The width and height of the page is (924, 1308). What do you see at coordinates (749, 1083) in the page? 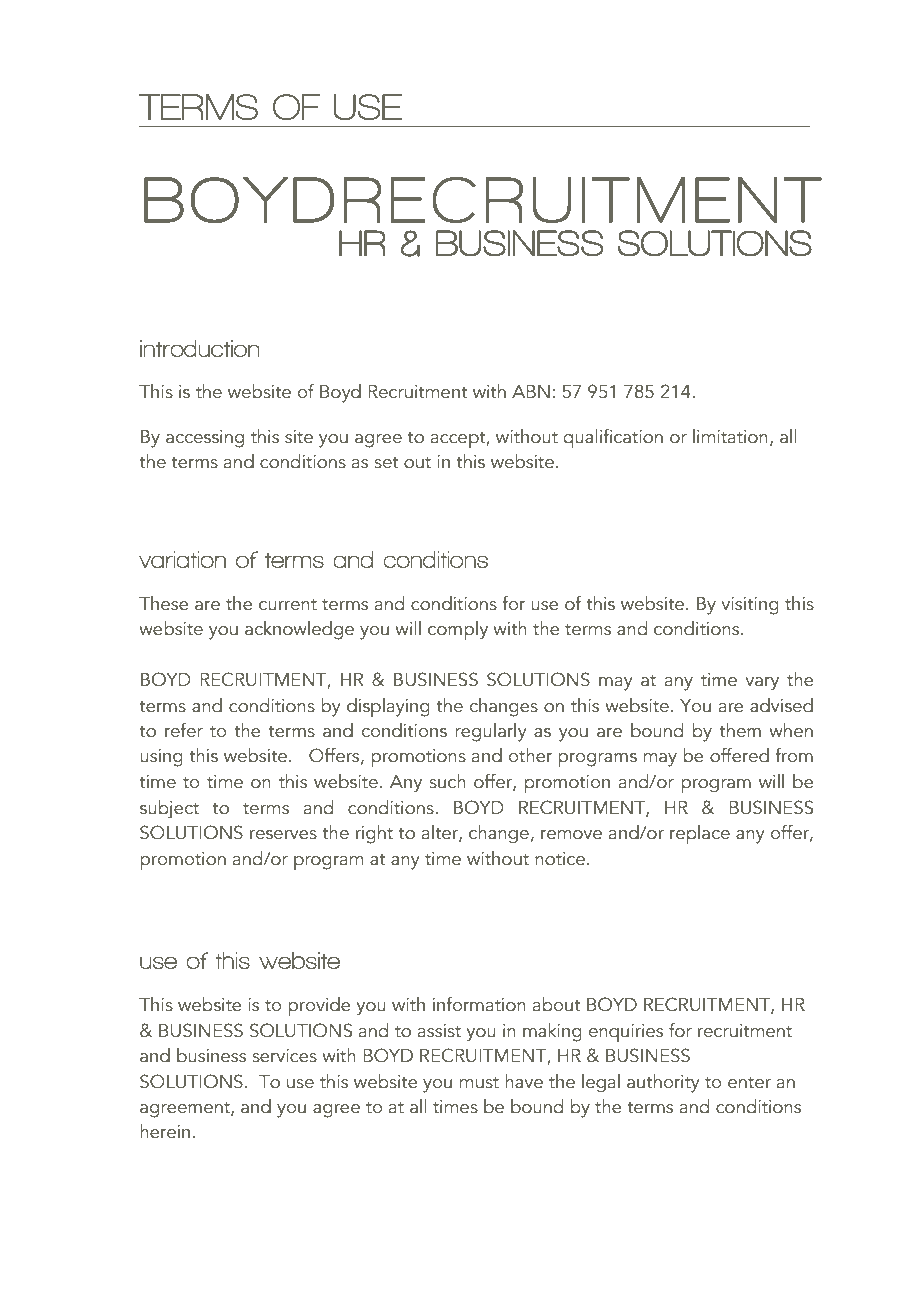
I see `enter` at bounding box center [749, 1083].
